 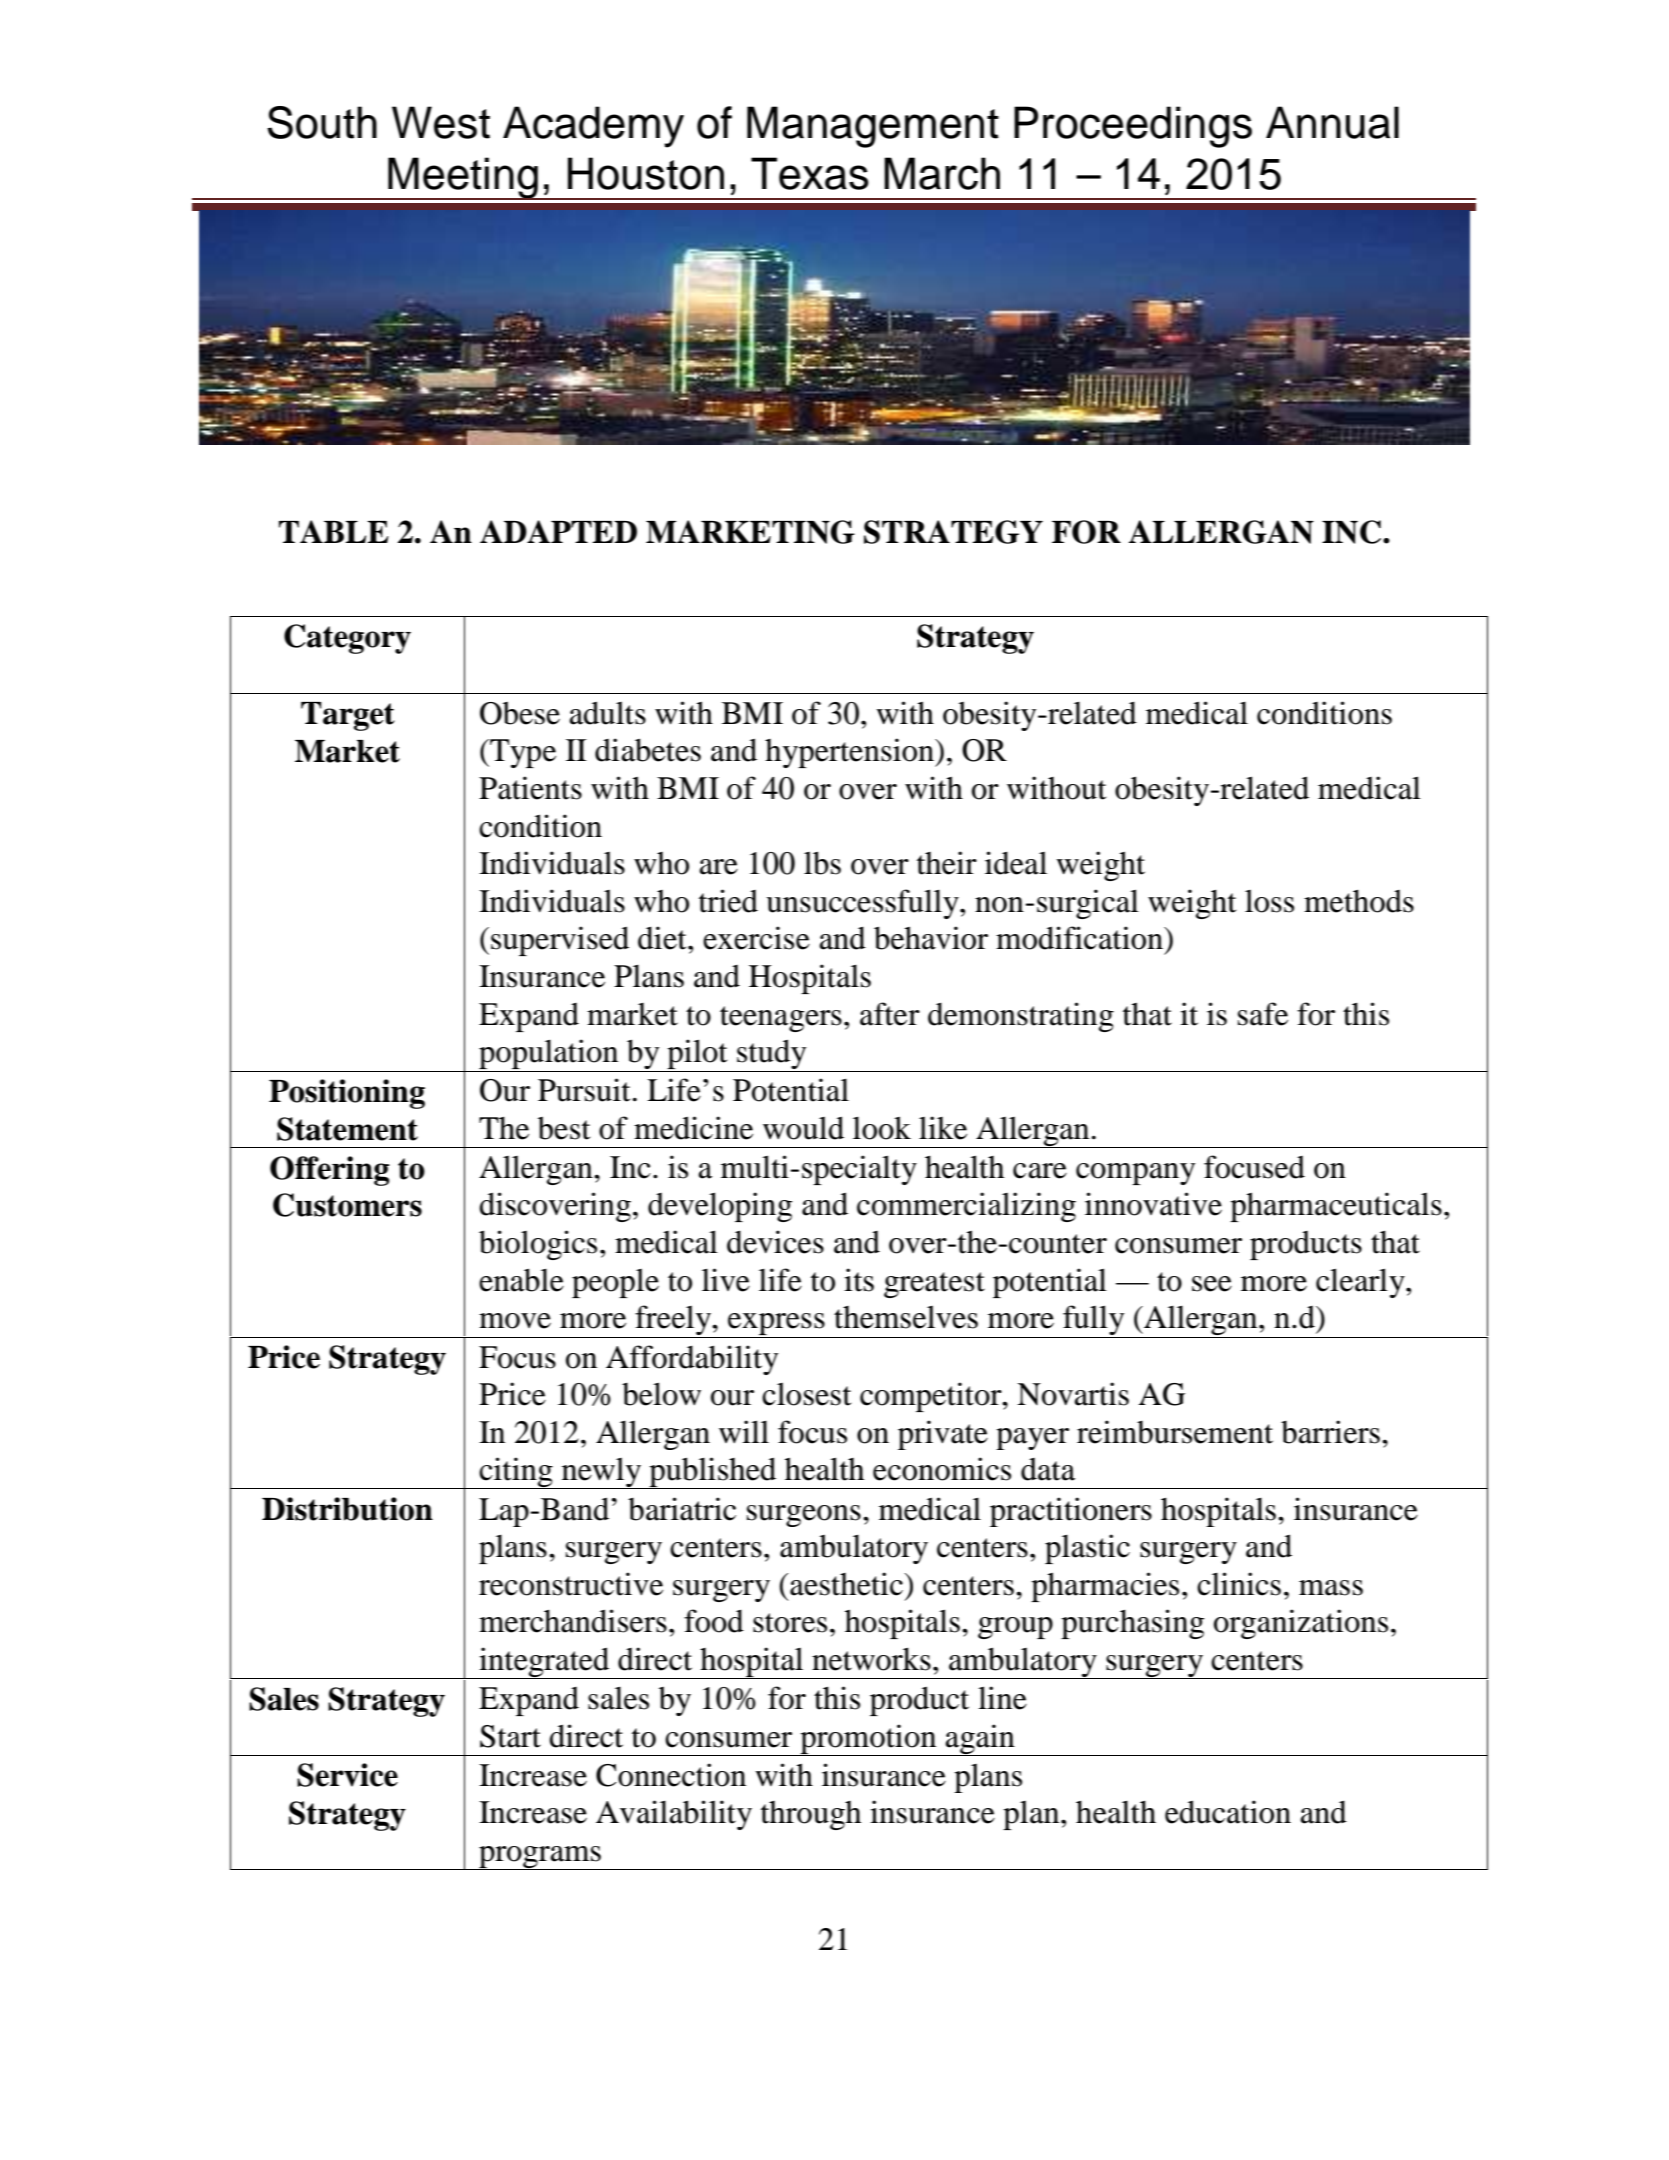 I want to click on lbs, so click(x=822, y=863).
